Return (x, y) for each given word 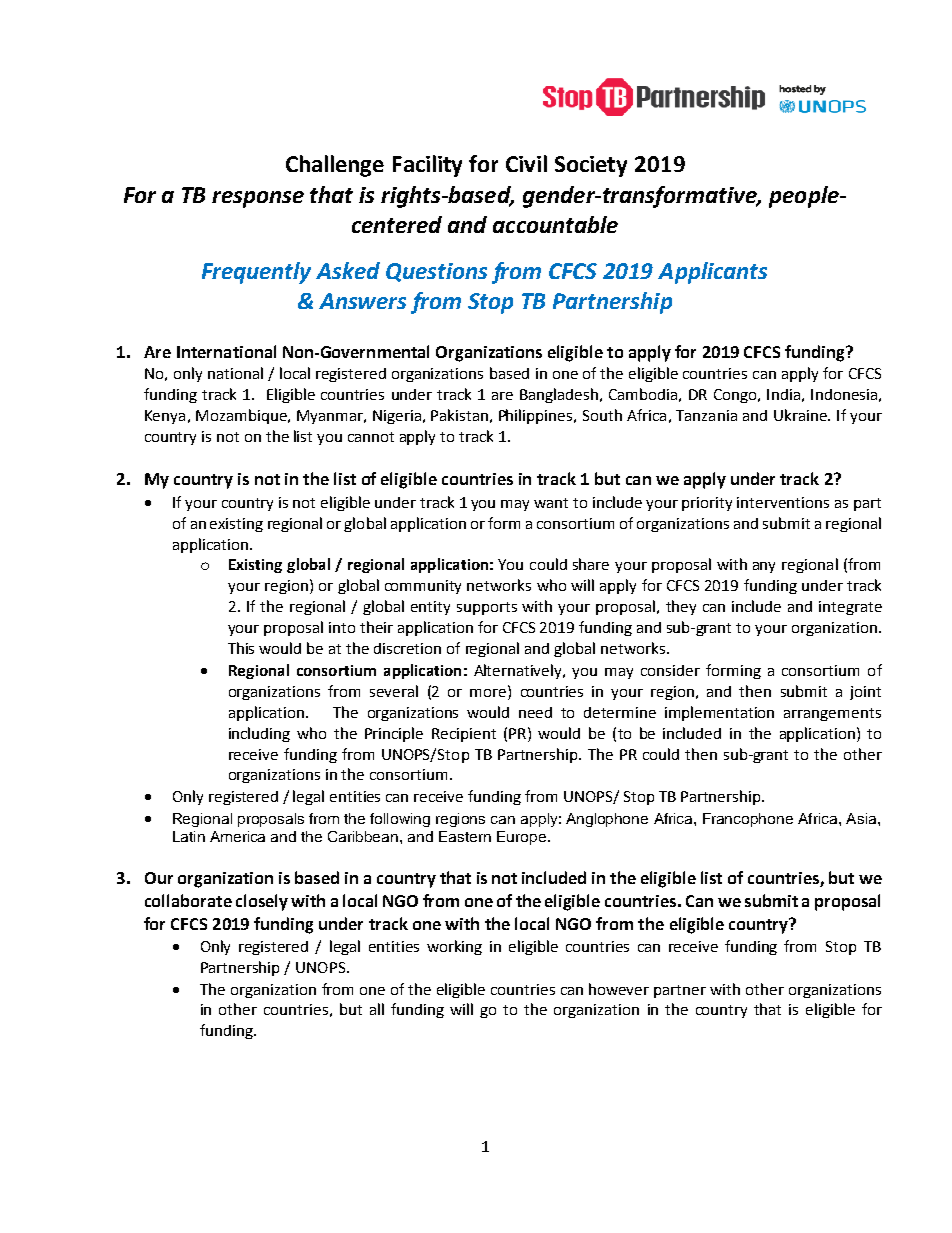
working (454, 947)
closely (262, 902)
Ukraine (801, 415)
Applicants (712, 273)
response (258, 199)
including (259, 734)
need (535, 712)
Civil (526, 163)
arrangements (832, 714)
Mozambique (242, 416)
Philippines (537, 416)
